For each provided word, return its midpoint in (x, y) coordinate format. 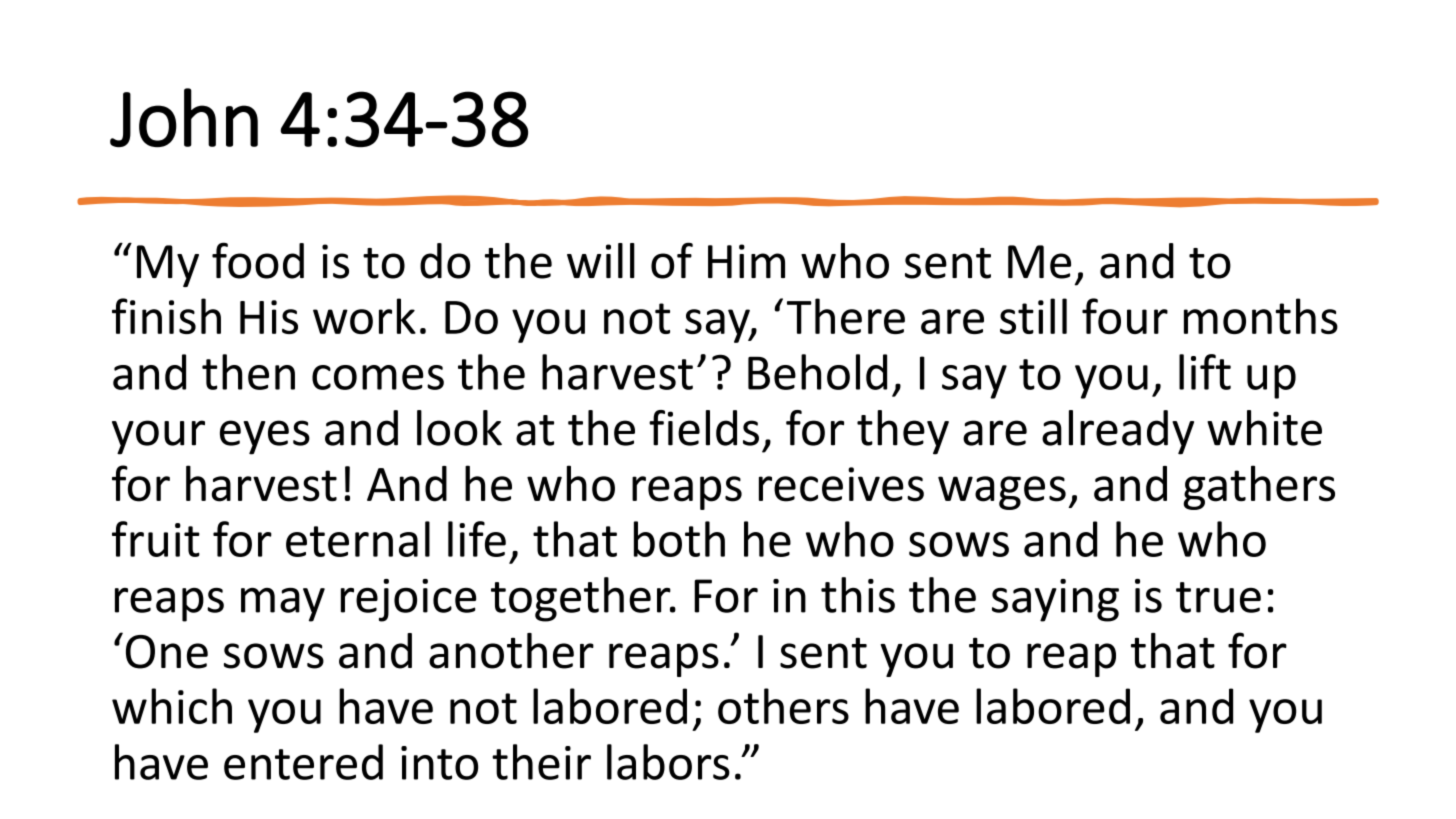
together (582, 599)
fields (704, 428)
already (1118, 432)
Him (746, 261)
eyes (265, 437)
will (601, 260)
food (258, 260)
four (1125, 316)
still (1033, 316)
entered (303, 762)
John (184, 117)
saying (1055, 600)
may (283, 605)
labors (668, 762)
